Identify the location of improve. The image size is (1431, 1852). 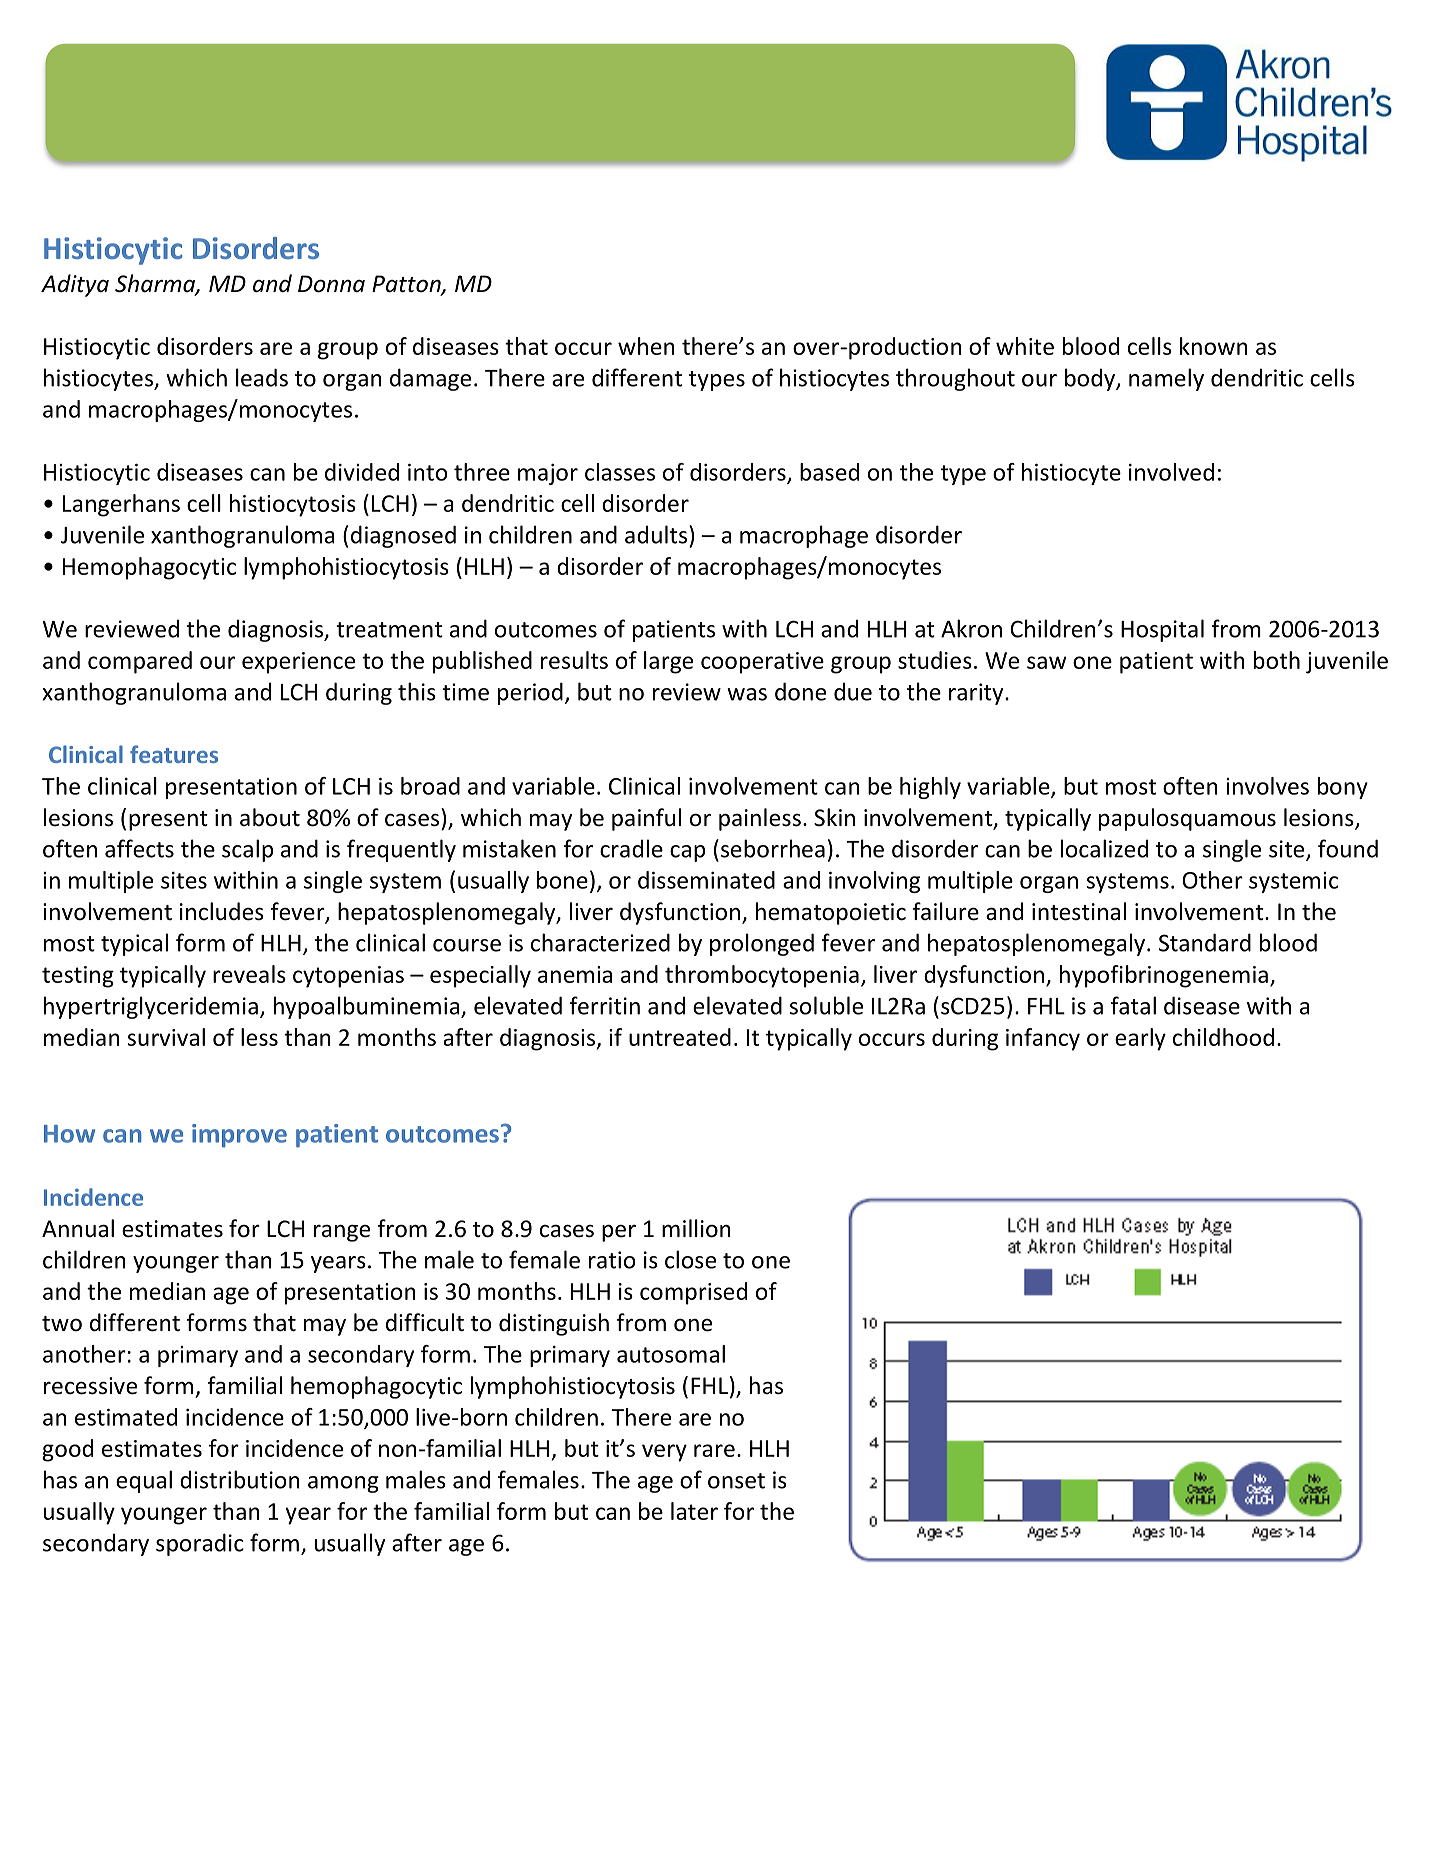
(239, 1136).
